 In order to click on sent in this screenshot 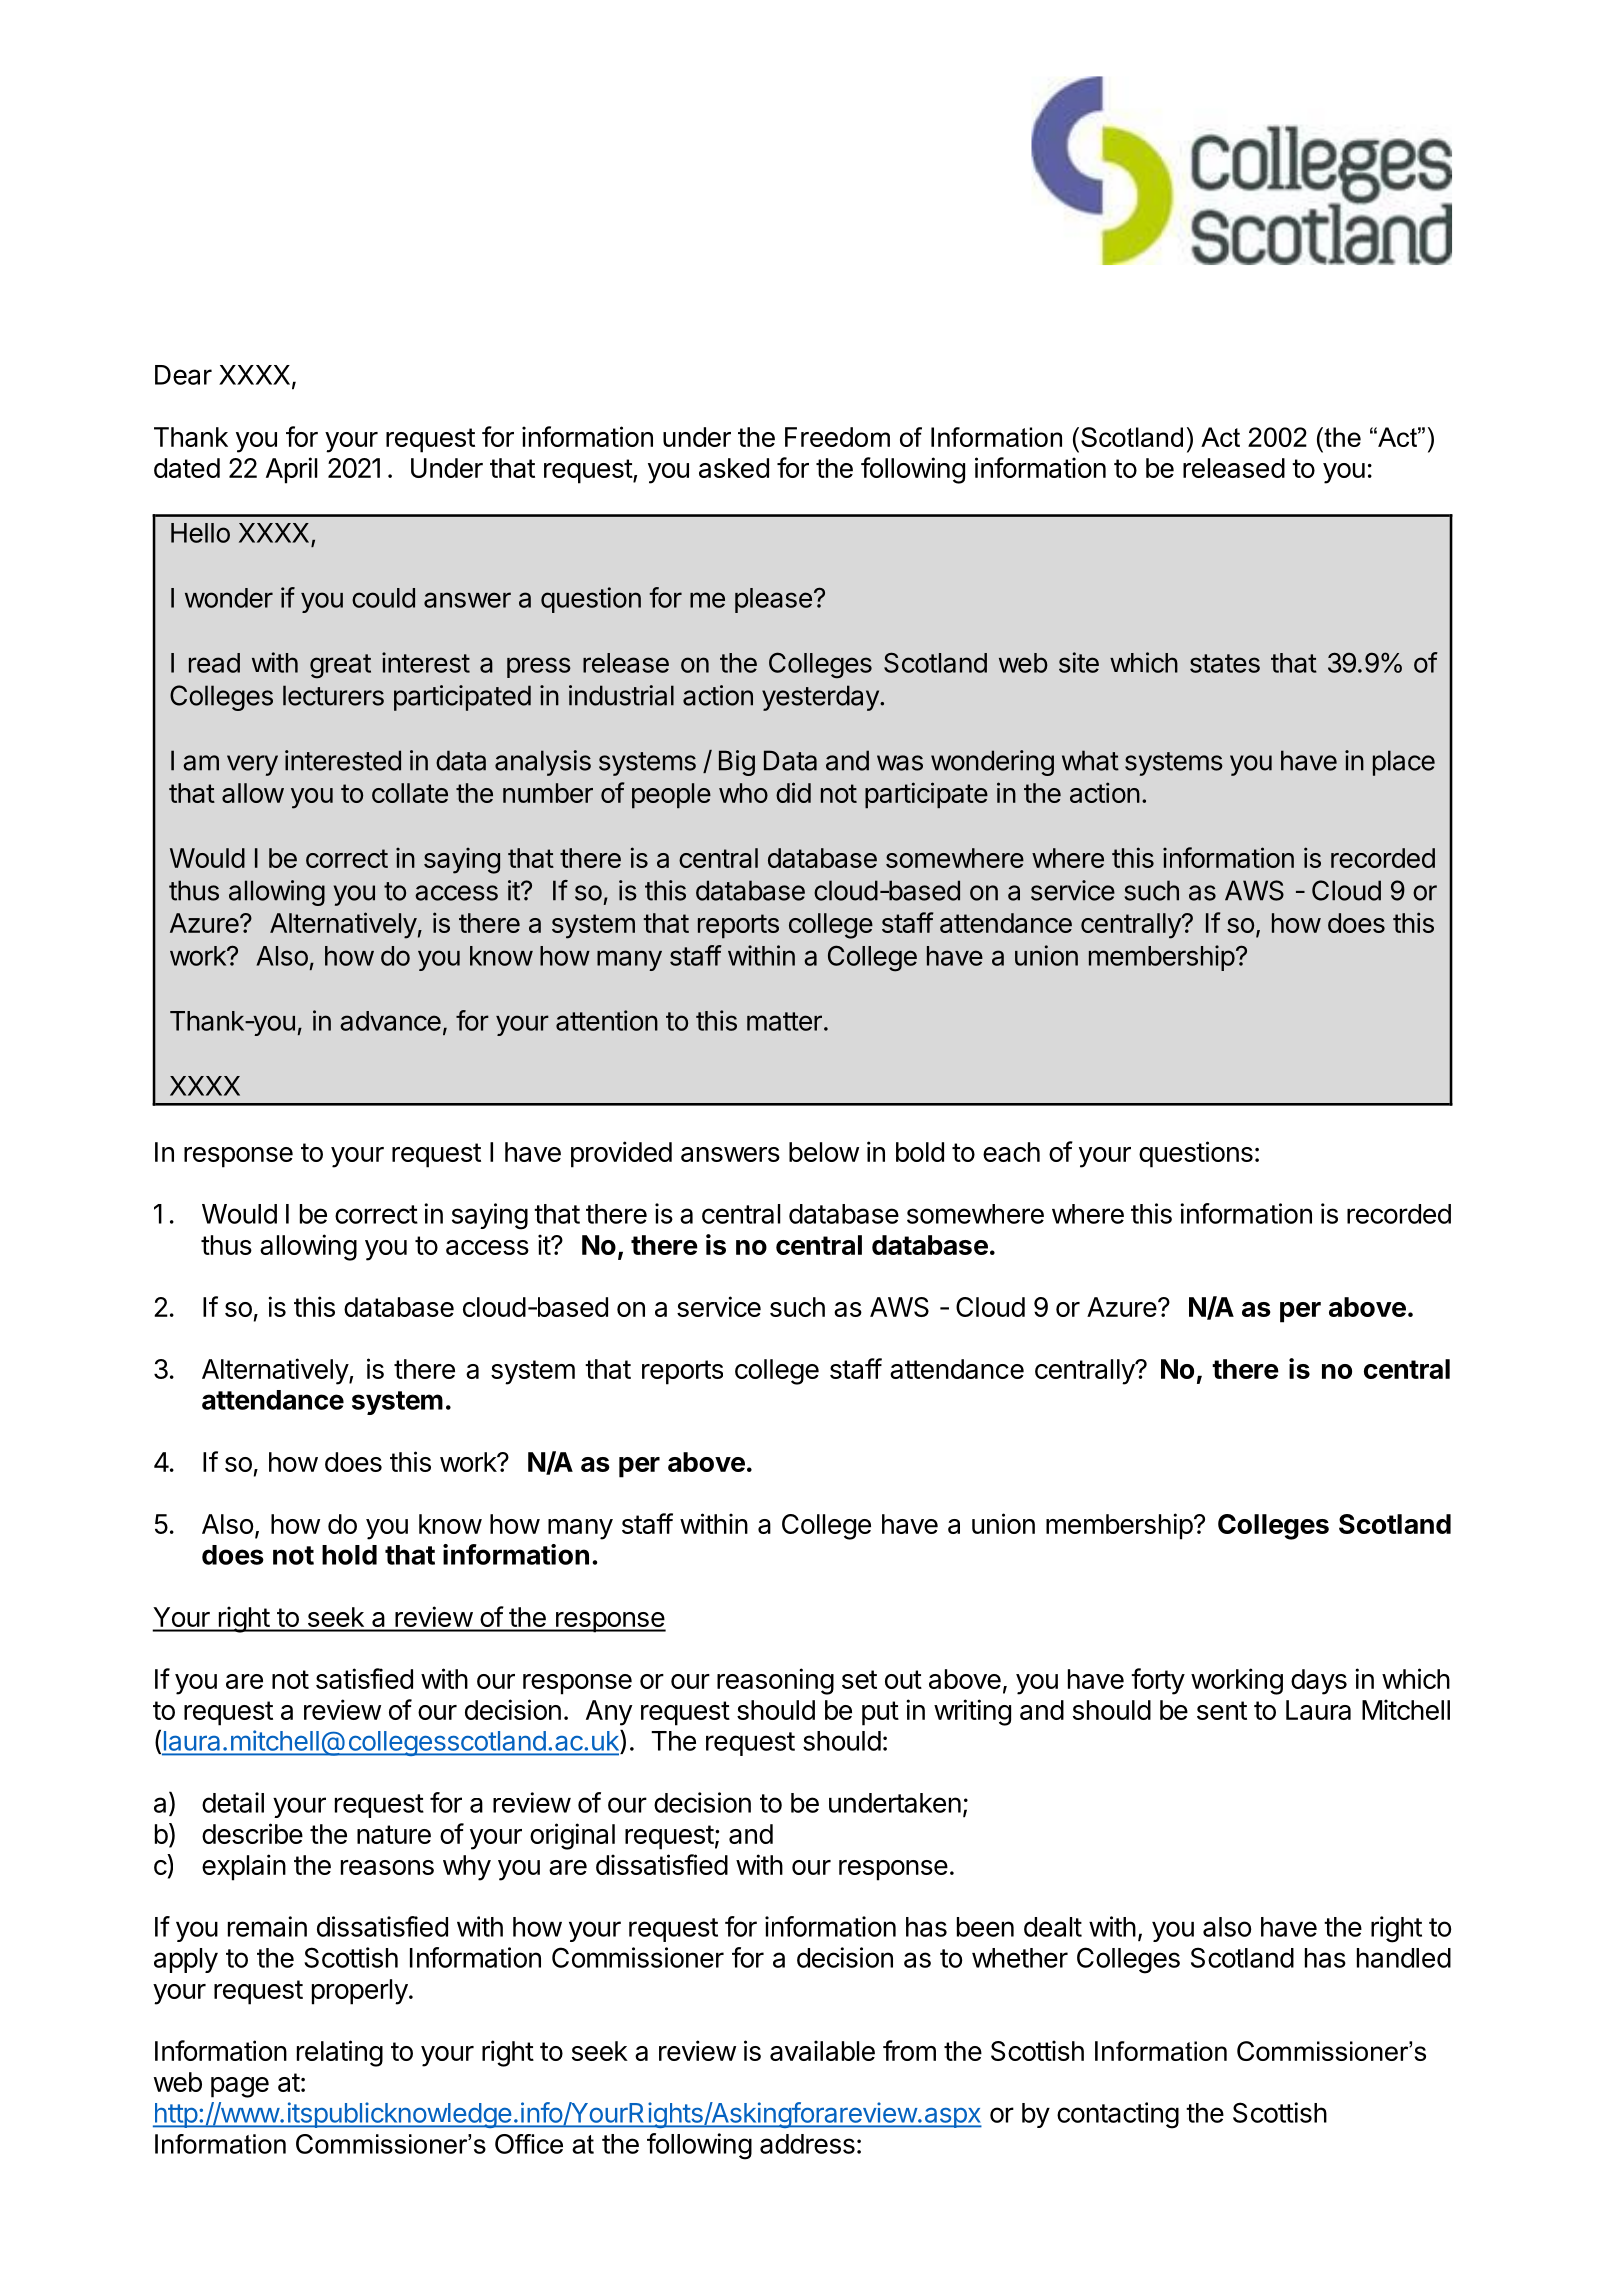, I will do `click(1222, 1710)`.
